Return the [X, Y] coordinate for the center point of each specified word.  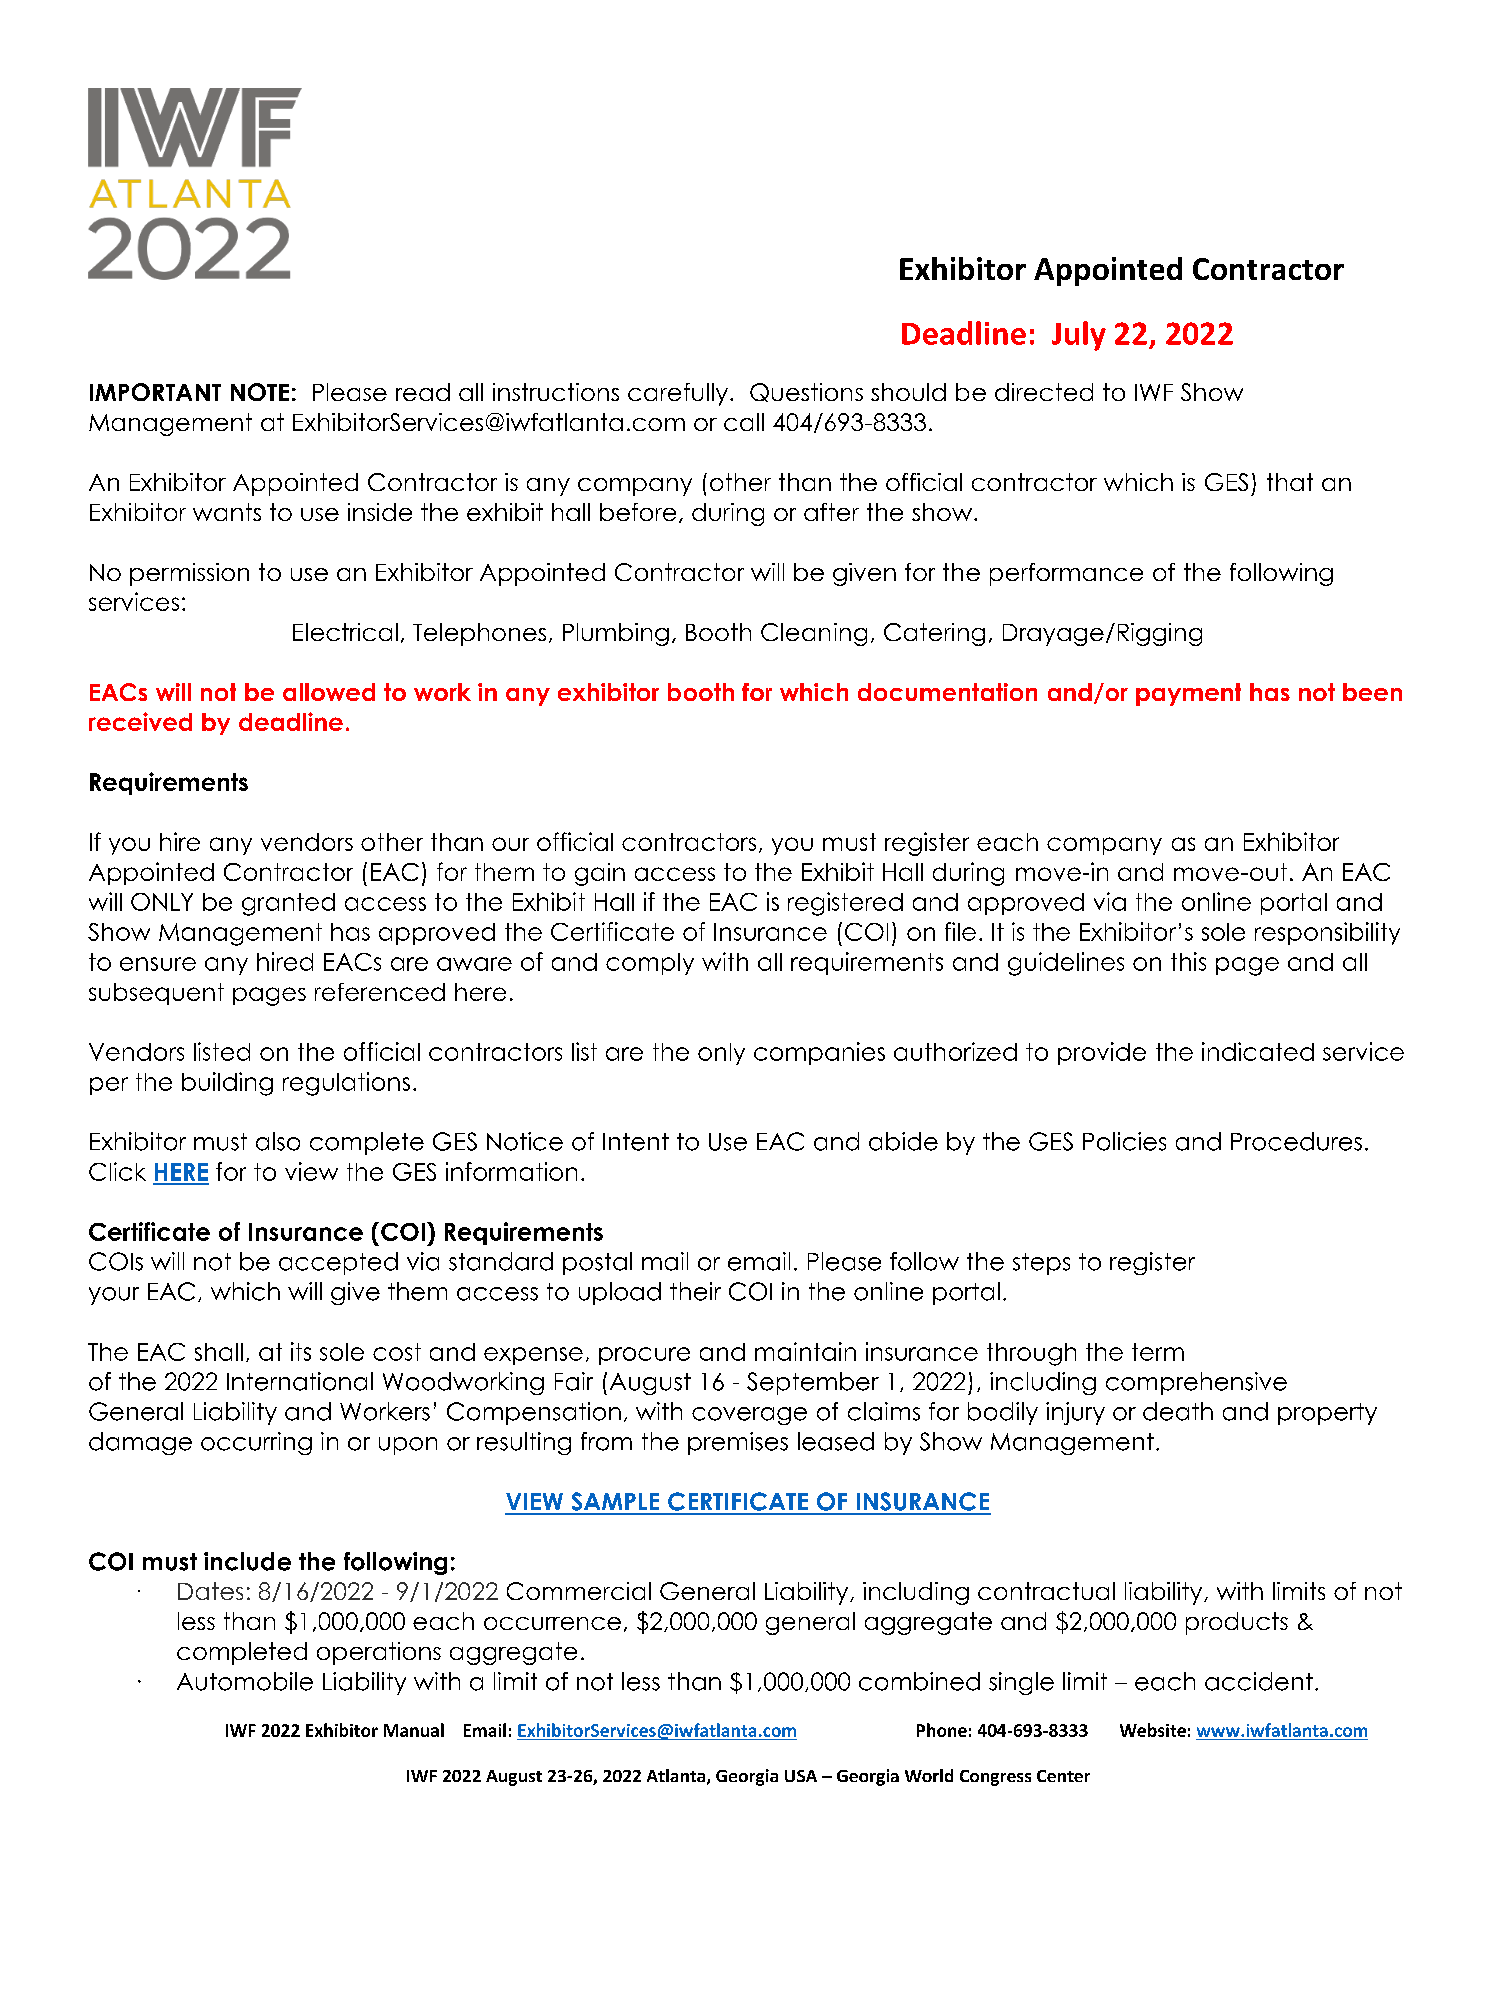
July [1079, 336]
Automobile [245, 1681]
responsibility [1327, 933]
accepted [338, 1263]
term [1158, 1352]
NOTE [260, 392]
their [695, 1291]
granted [288, 904]
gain [600, 874]
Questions [806, 392]
